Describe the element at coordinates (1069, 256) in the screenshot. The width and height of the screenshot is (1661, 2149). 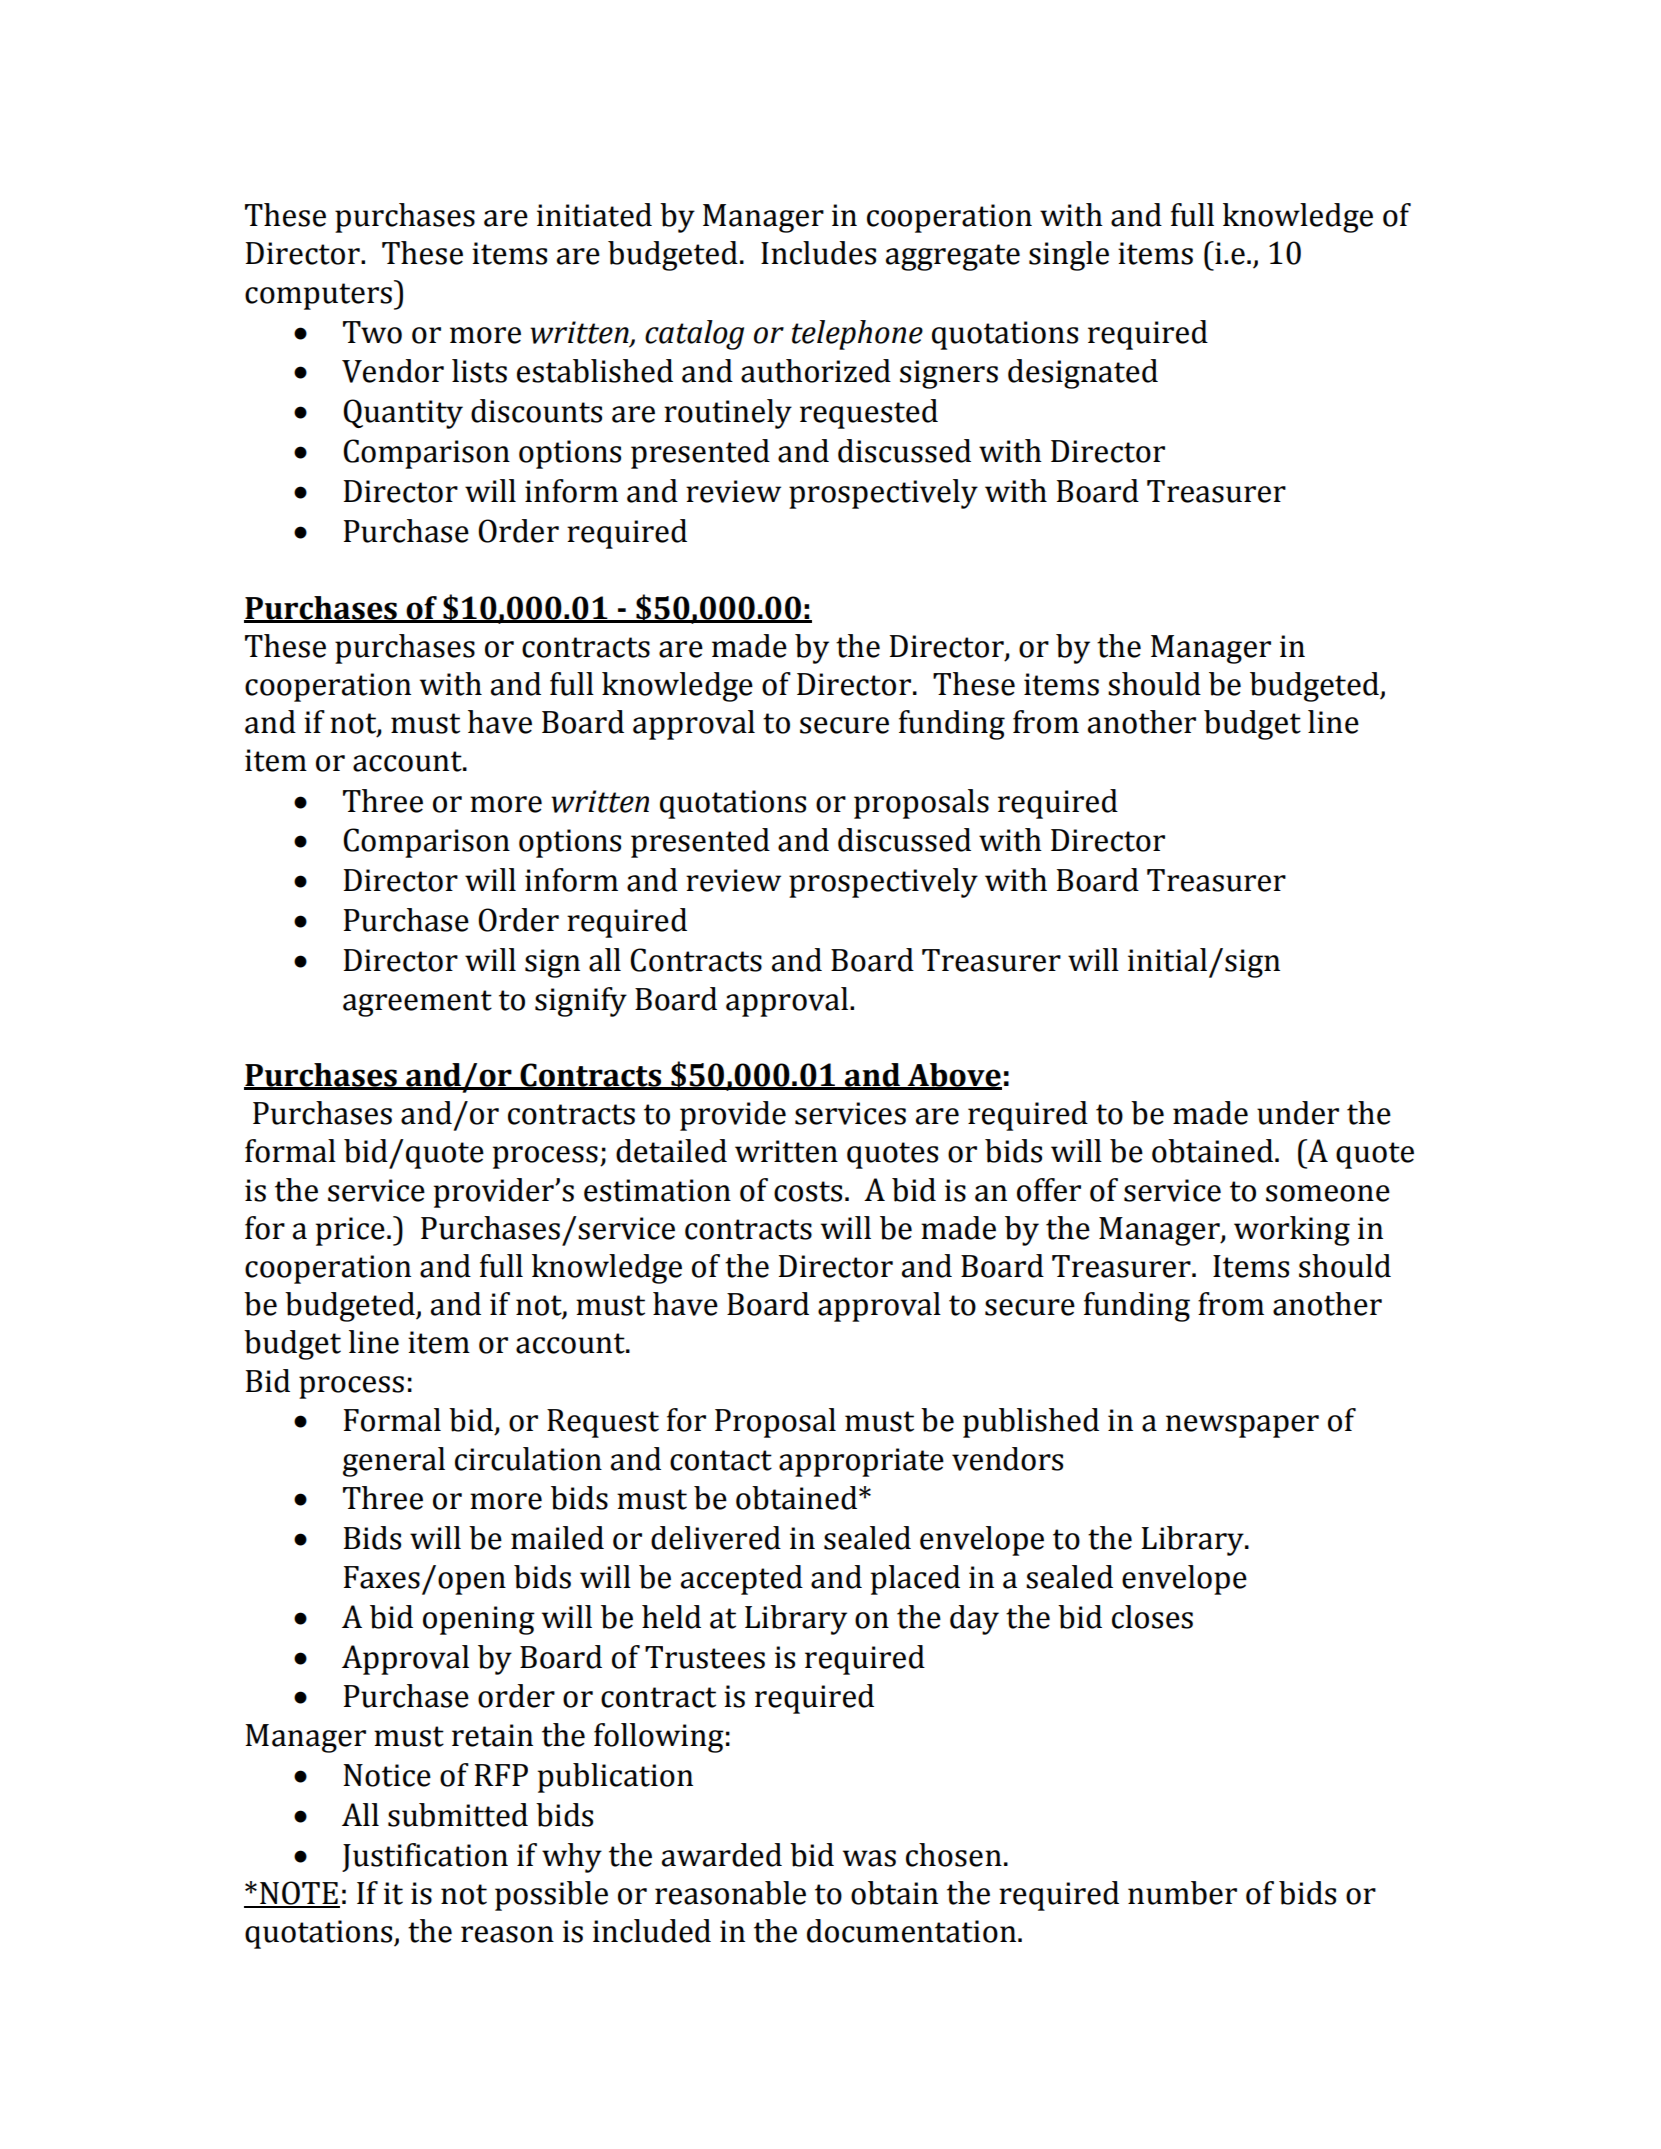
I see `single` at that location.
